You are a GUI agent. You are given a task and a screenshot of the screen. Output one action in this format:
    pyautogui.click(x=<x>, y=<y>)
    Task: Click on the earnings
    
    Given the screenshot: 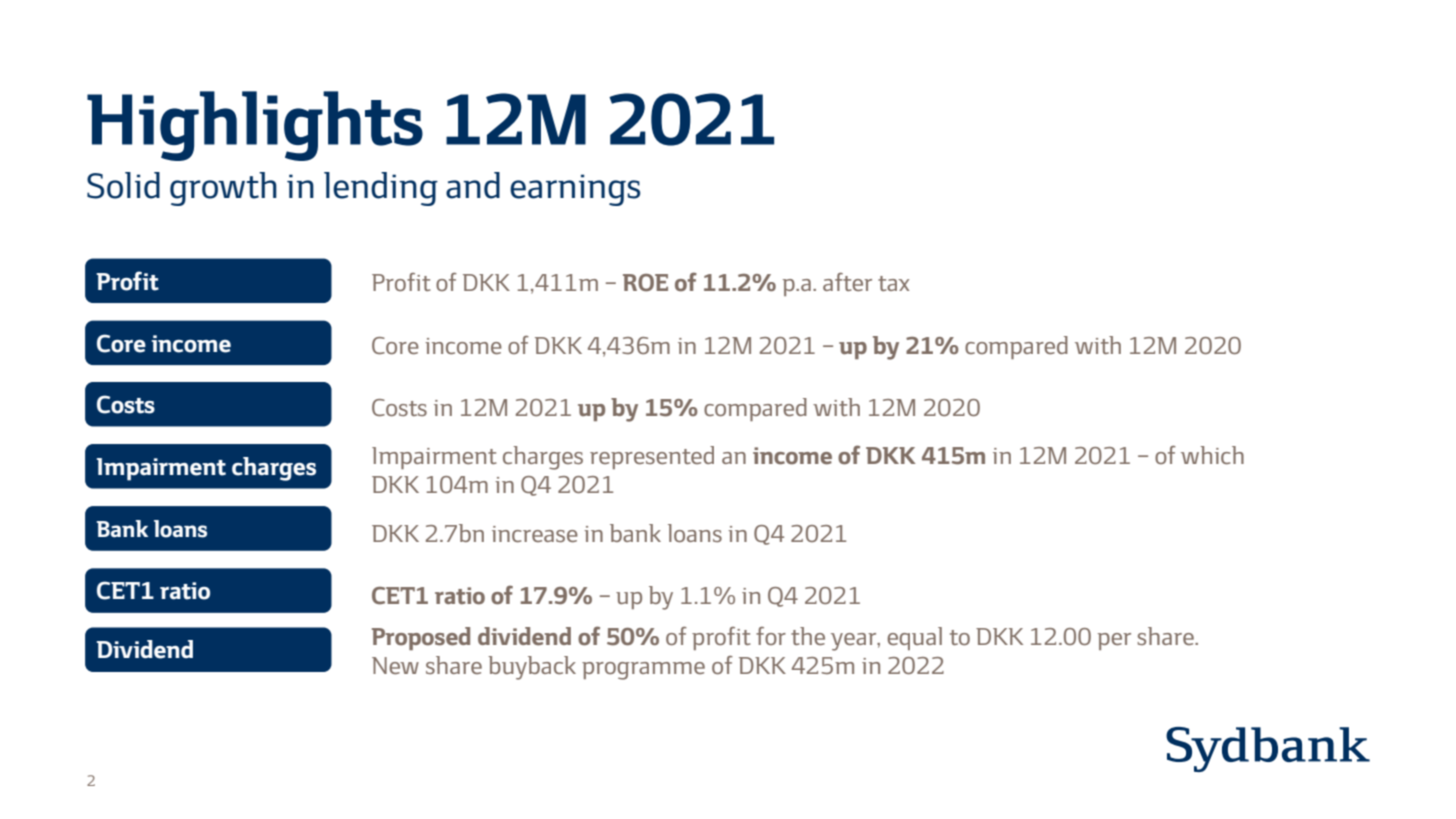 What is the action you would take?
    pyautogui.click(x=575, y=190)
